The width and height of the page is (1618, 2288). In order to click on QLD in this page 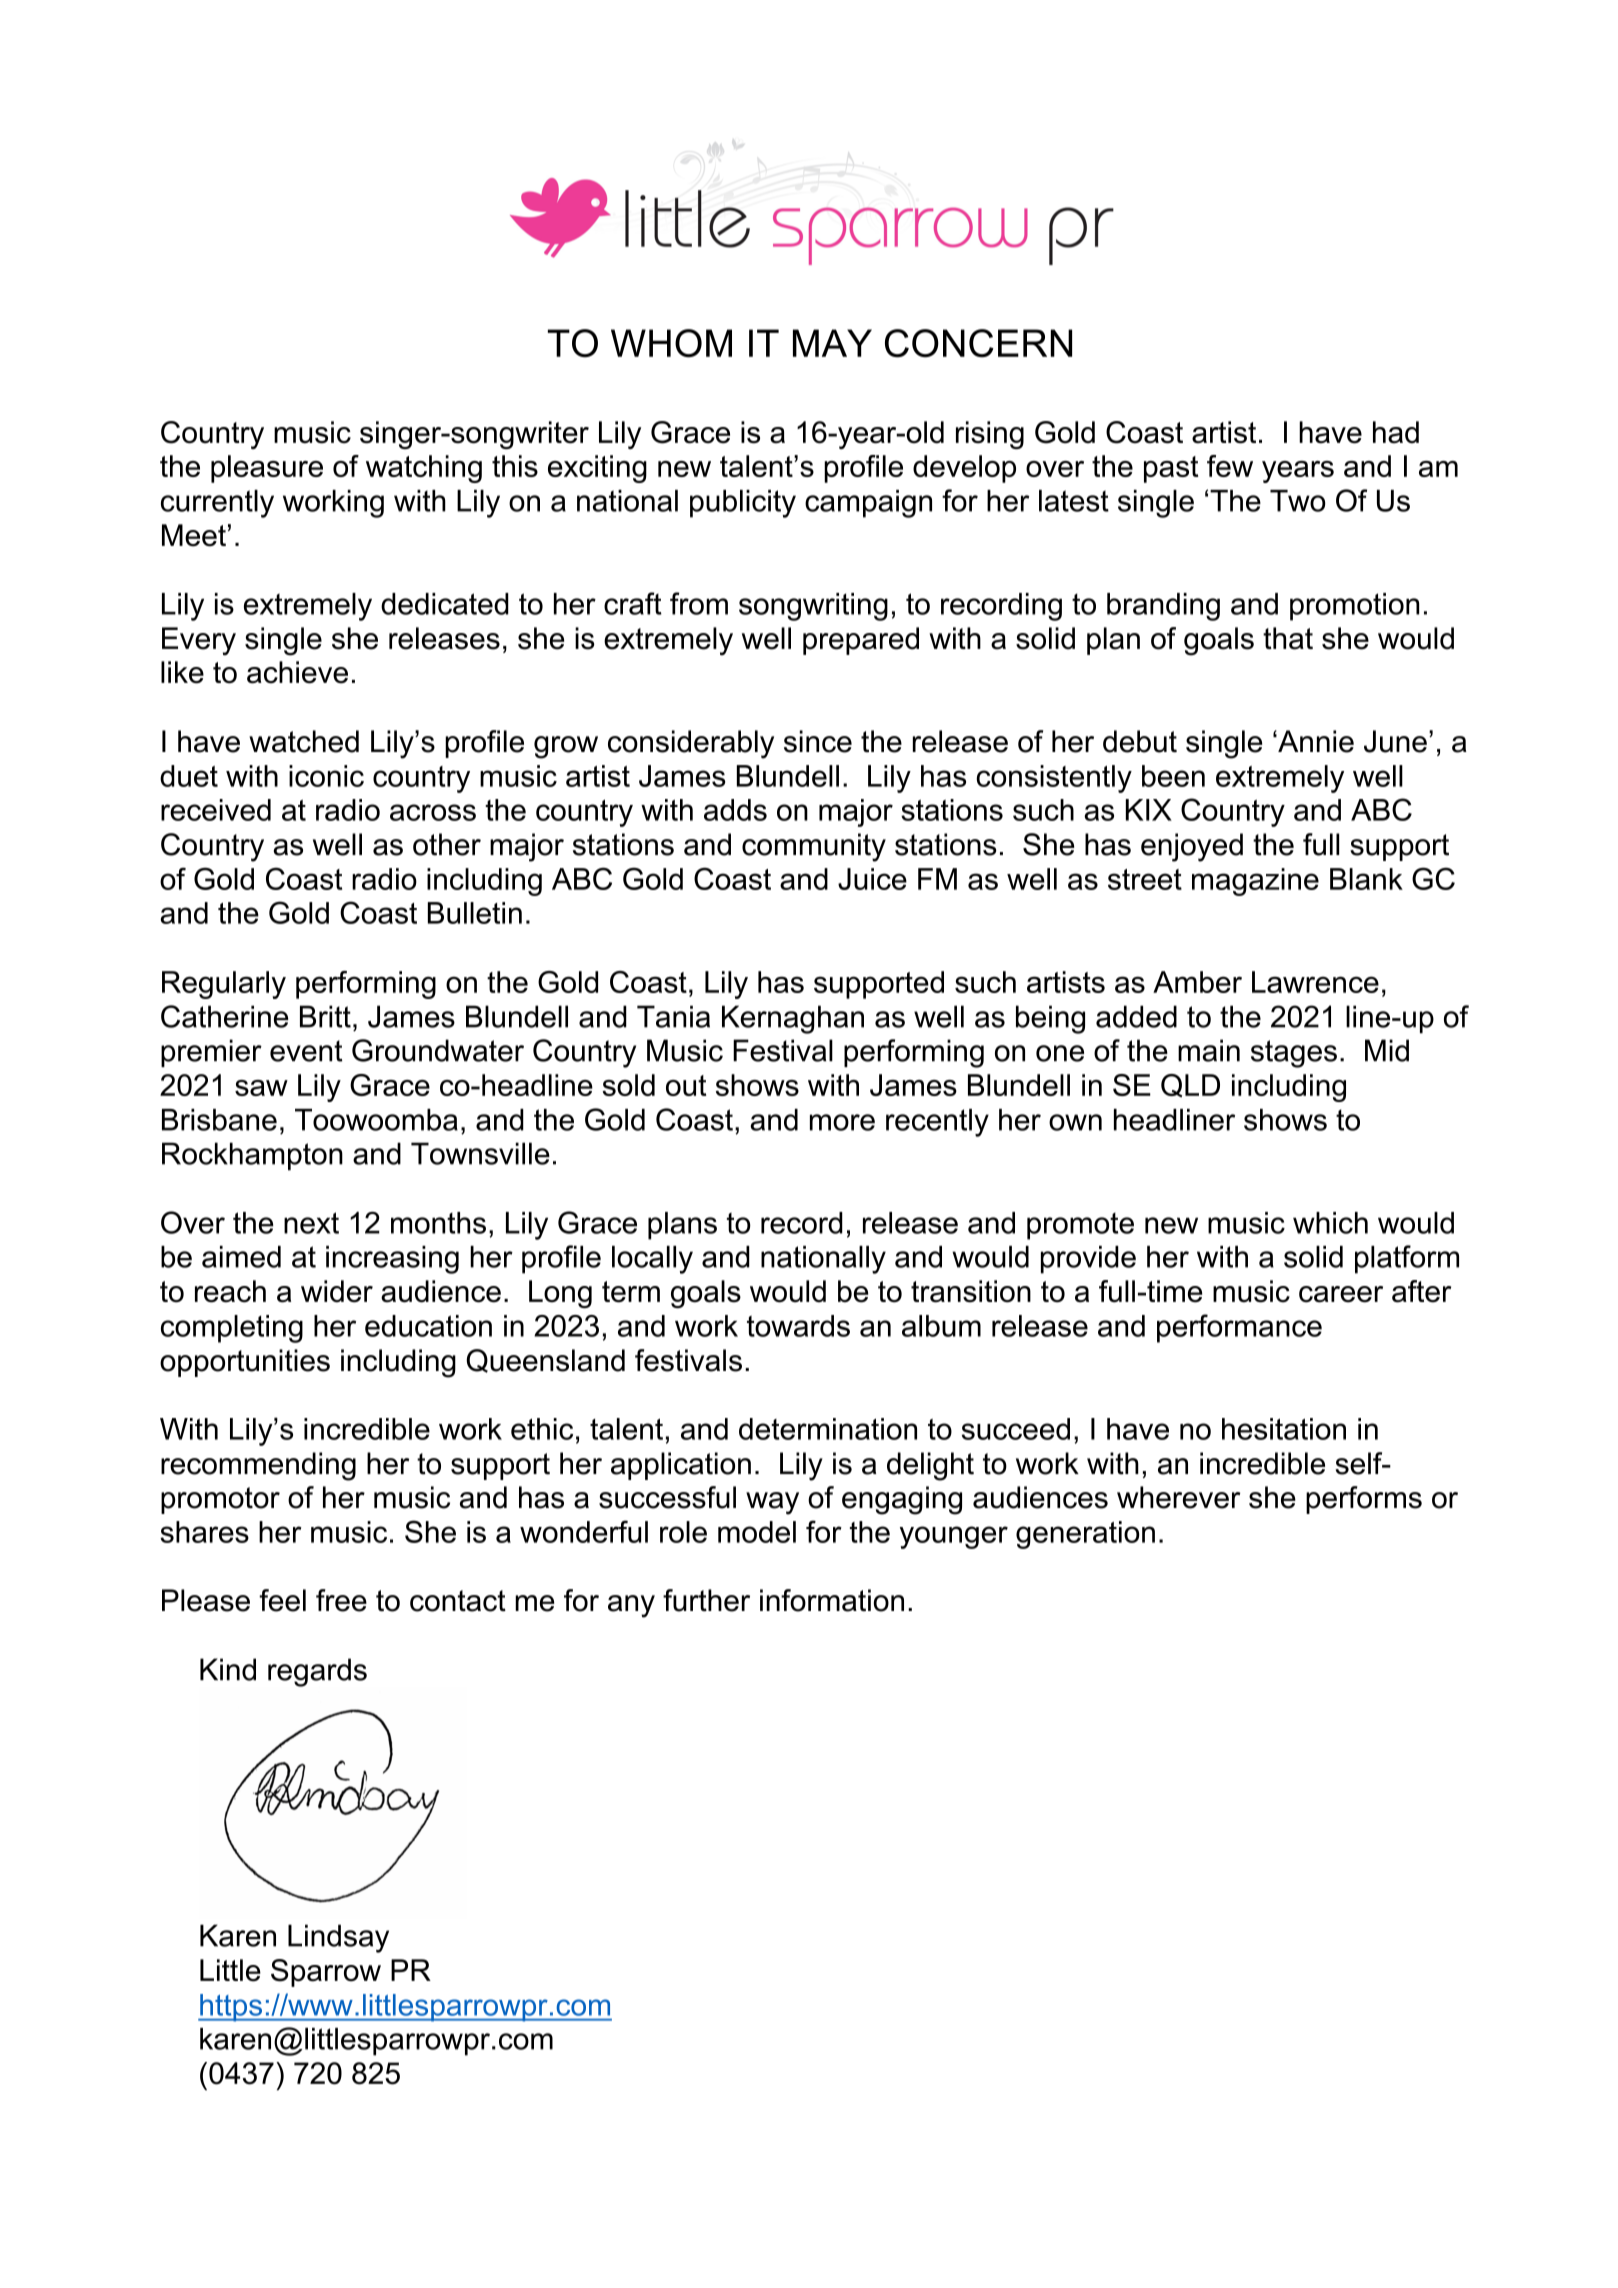, I will do `click(1190, 1085)`.
